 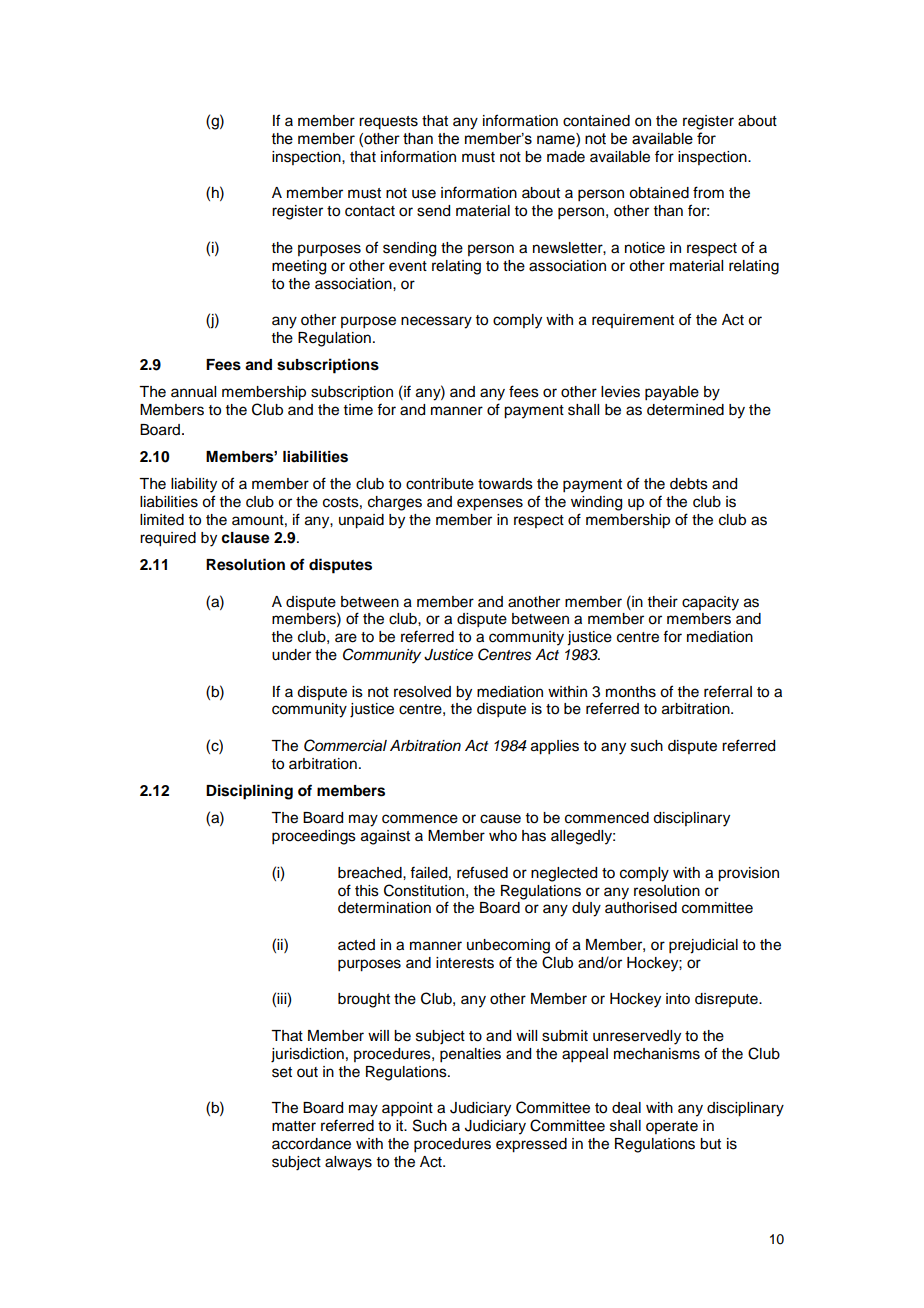 I want to click on requests, so click(x=388, y=123).
